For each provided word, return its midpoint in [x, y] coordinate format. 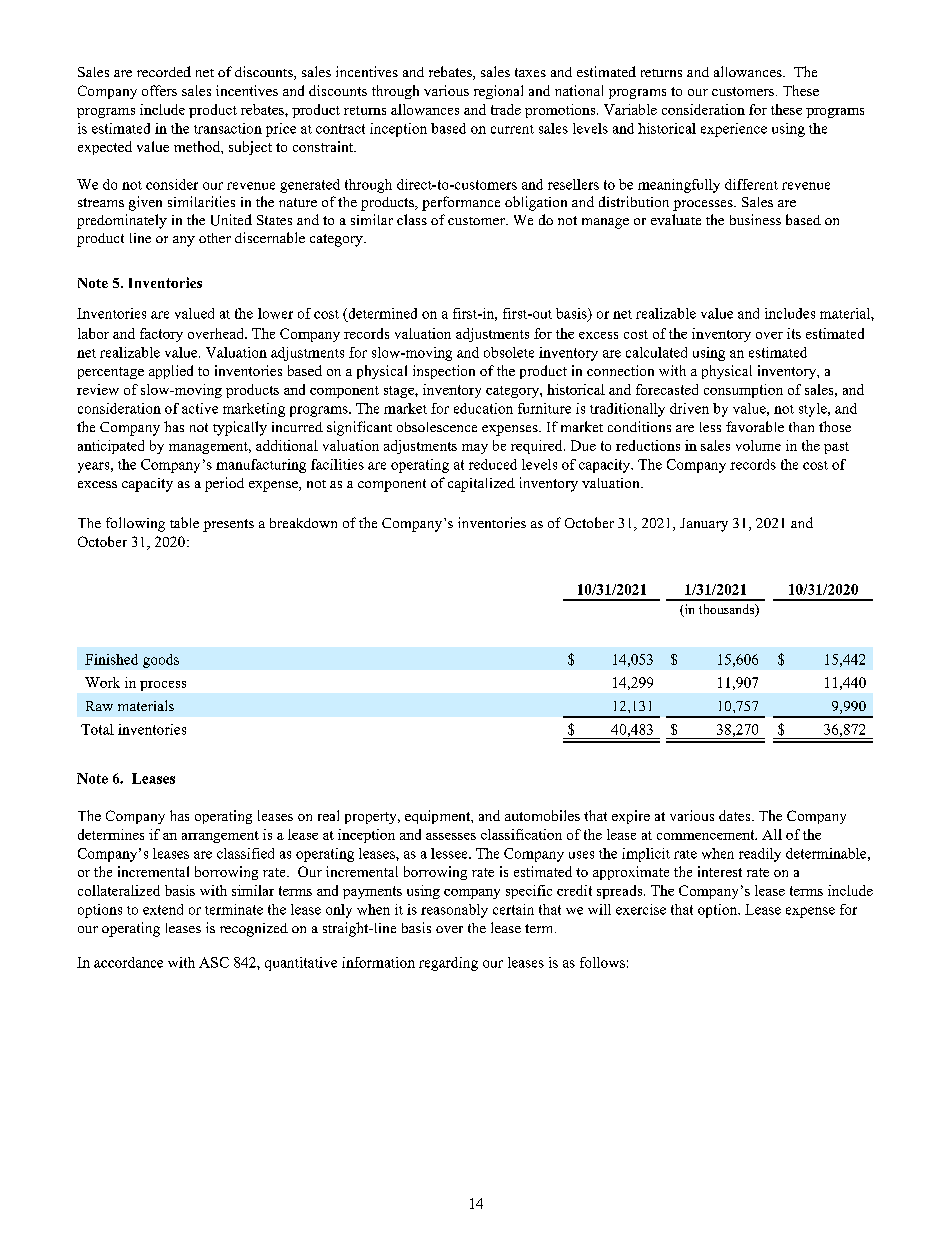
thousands [728, 610]
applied [171, 372]
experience [734, 130]
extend [163, 909]
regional [498, 92]
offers [159, 90]
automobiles [542, 815]
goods [161, 661]
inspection [444, 372]
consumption [743, 391]
